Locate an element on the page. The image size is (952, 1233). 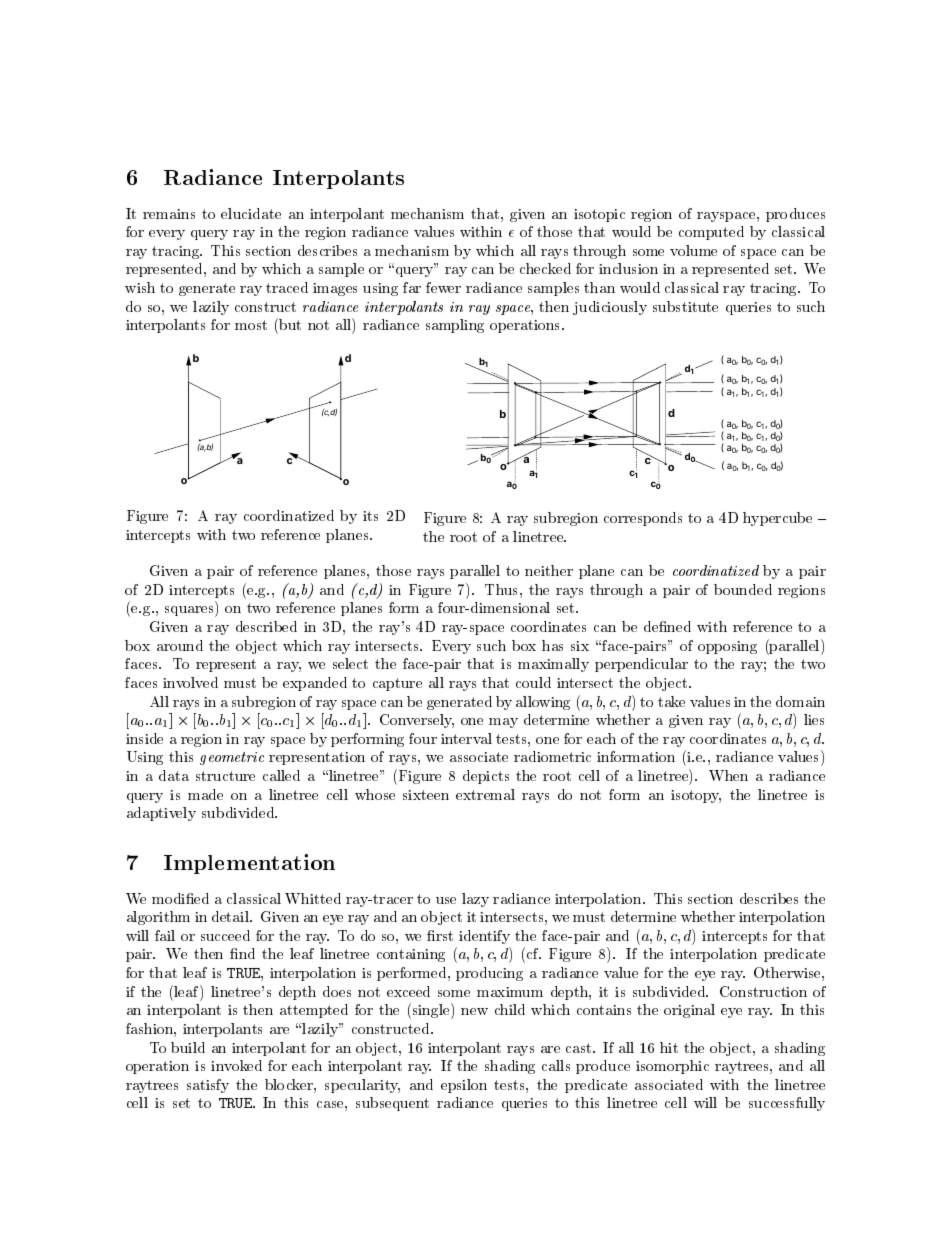
epsilon is located at coordinates (464, 1086).
